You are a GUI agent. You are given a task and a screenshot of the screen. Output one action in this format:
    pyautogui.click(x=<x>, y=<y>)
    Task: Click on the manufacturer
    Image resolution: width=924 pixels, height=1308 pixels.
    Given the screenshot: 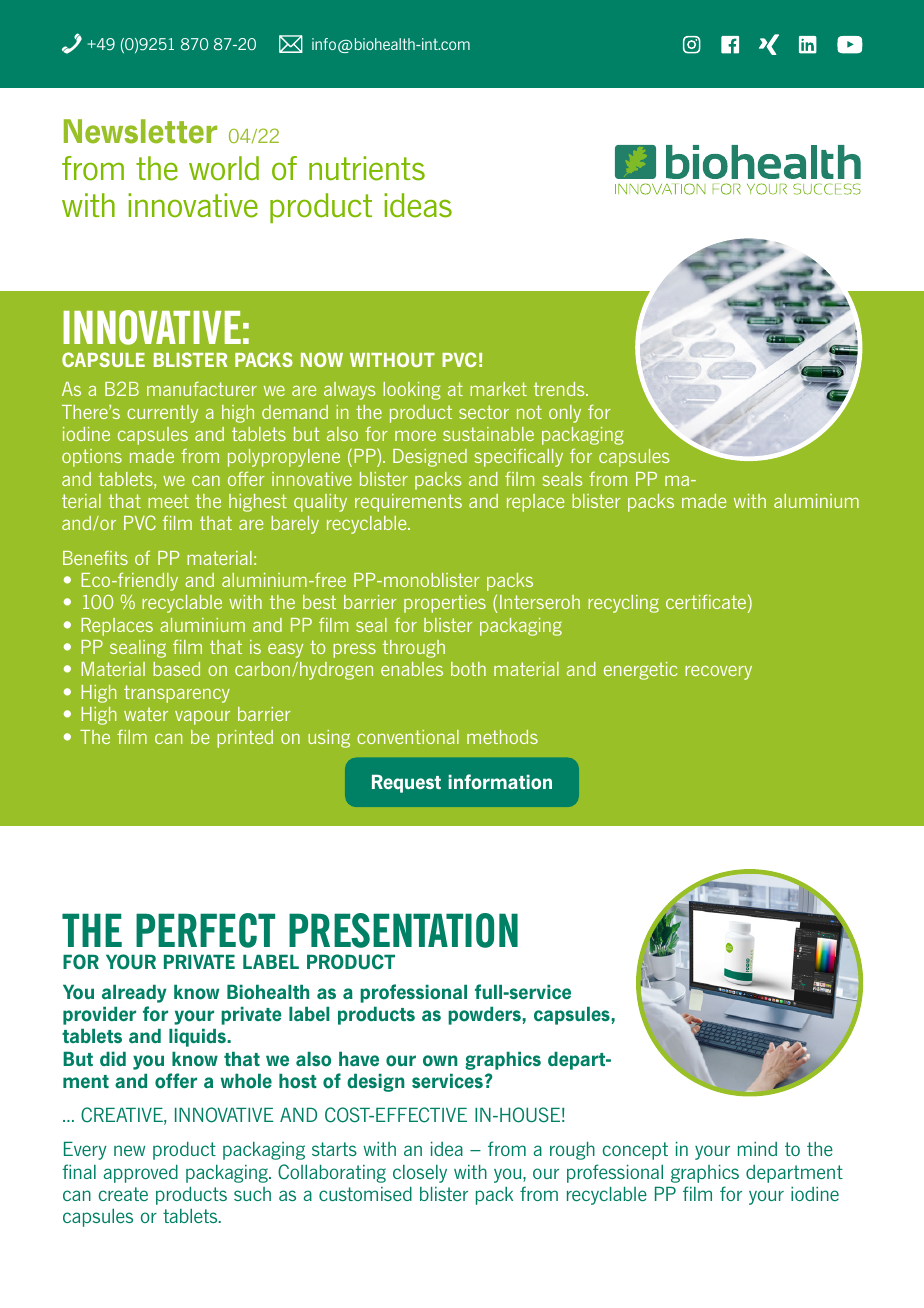 What is the action you would take?
    pyautogui.click(x=202, y=388)
